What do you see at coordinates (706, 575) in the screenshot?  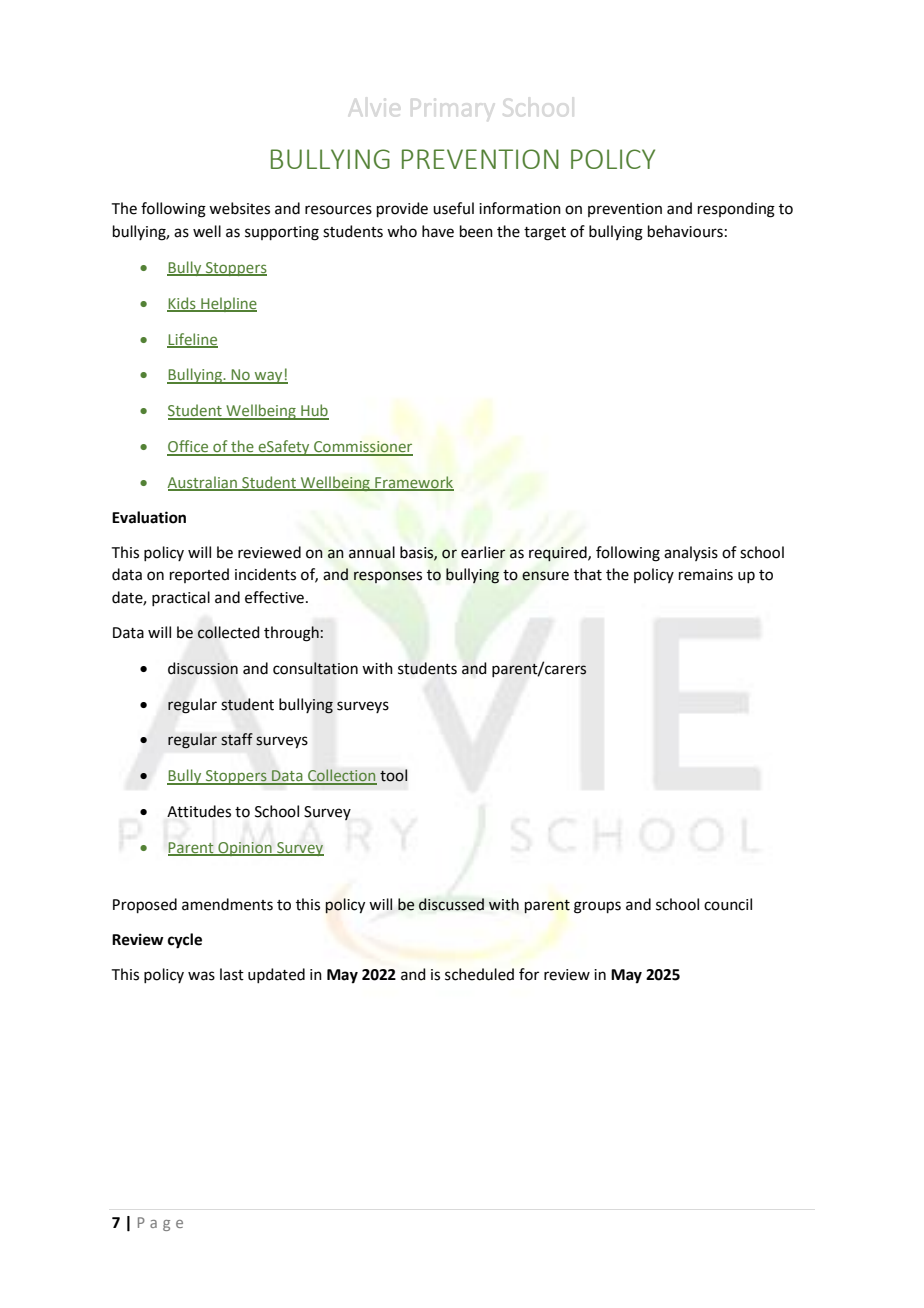 I see `remains` at bounding box center [706, 575].
